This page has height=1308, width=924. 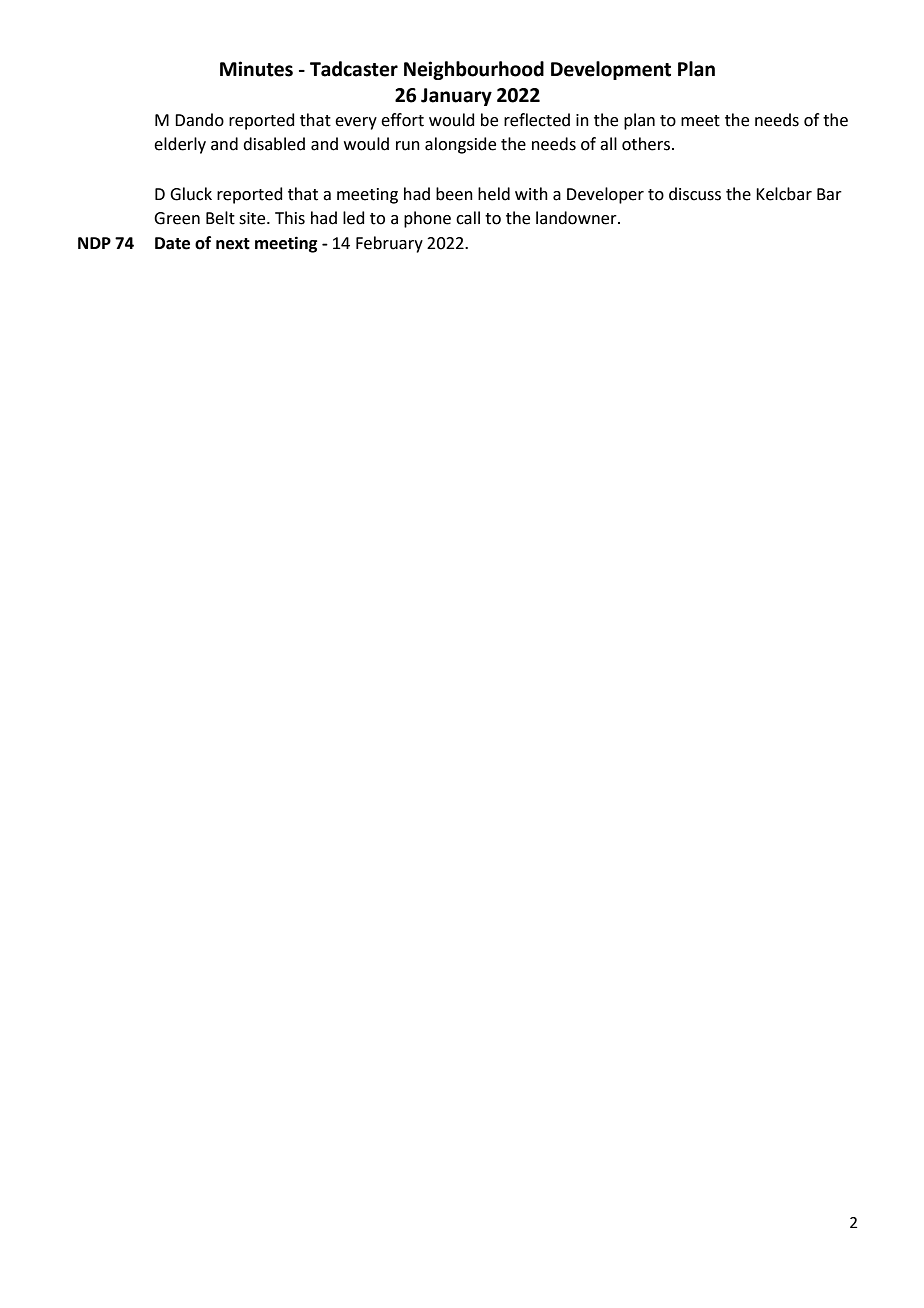 I want to click on Gluck, so click(x=191, y=194).
